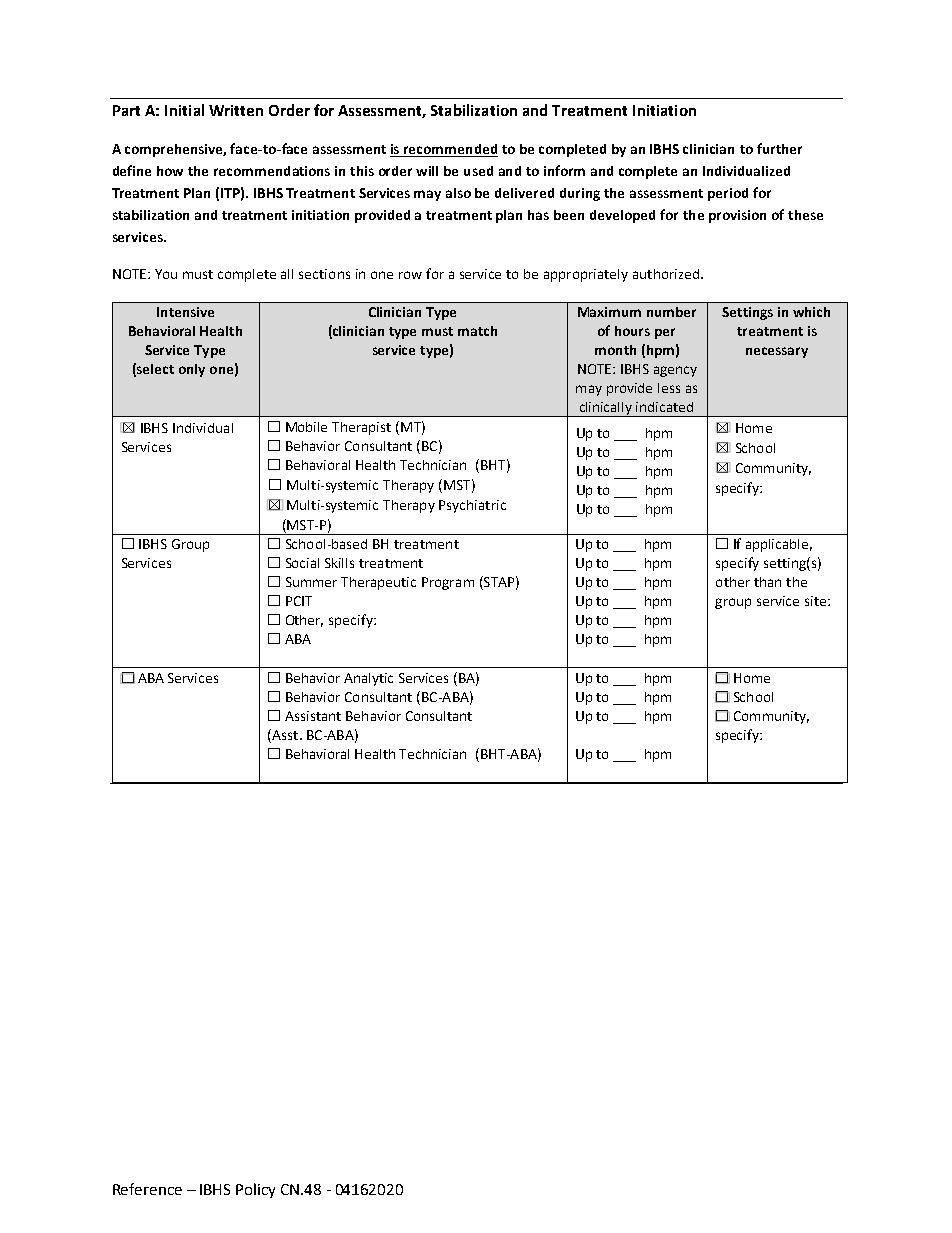 Image resolution: width=952 pixels, height=1233 pixels. Describe the element at coordinates (255, 1190) in the screenshot. I see `Policy` at that location.
